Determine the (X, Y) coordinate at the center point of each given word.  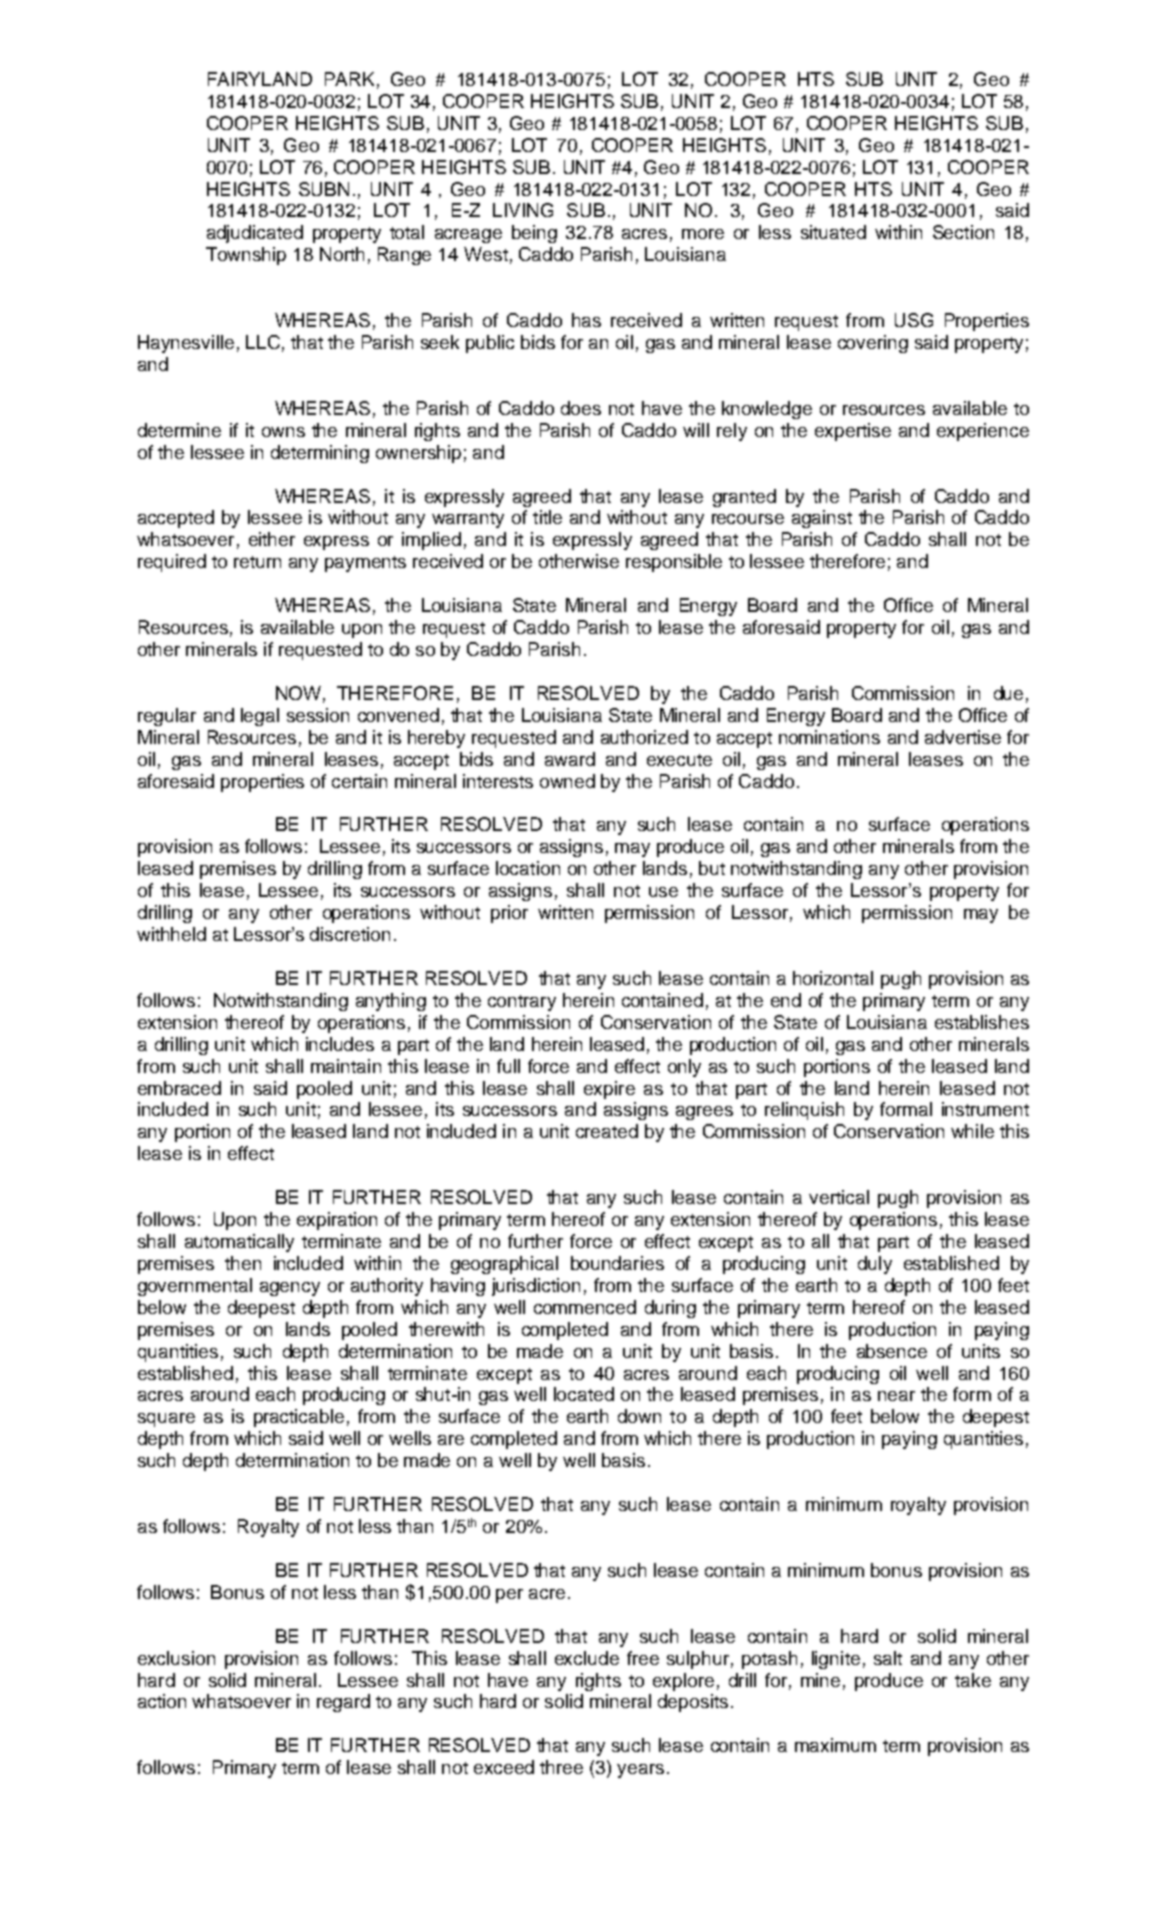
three (561, 1767)
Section (963, 232)
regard (343, 1703)
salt (888, 1658)
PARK (349, 79)
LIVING (523, 210)
